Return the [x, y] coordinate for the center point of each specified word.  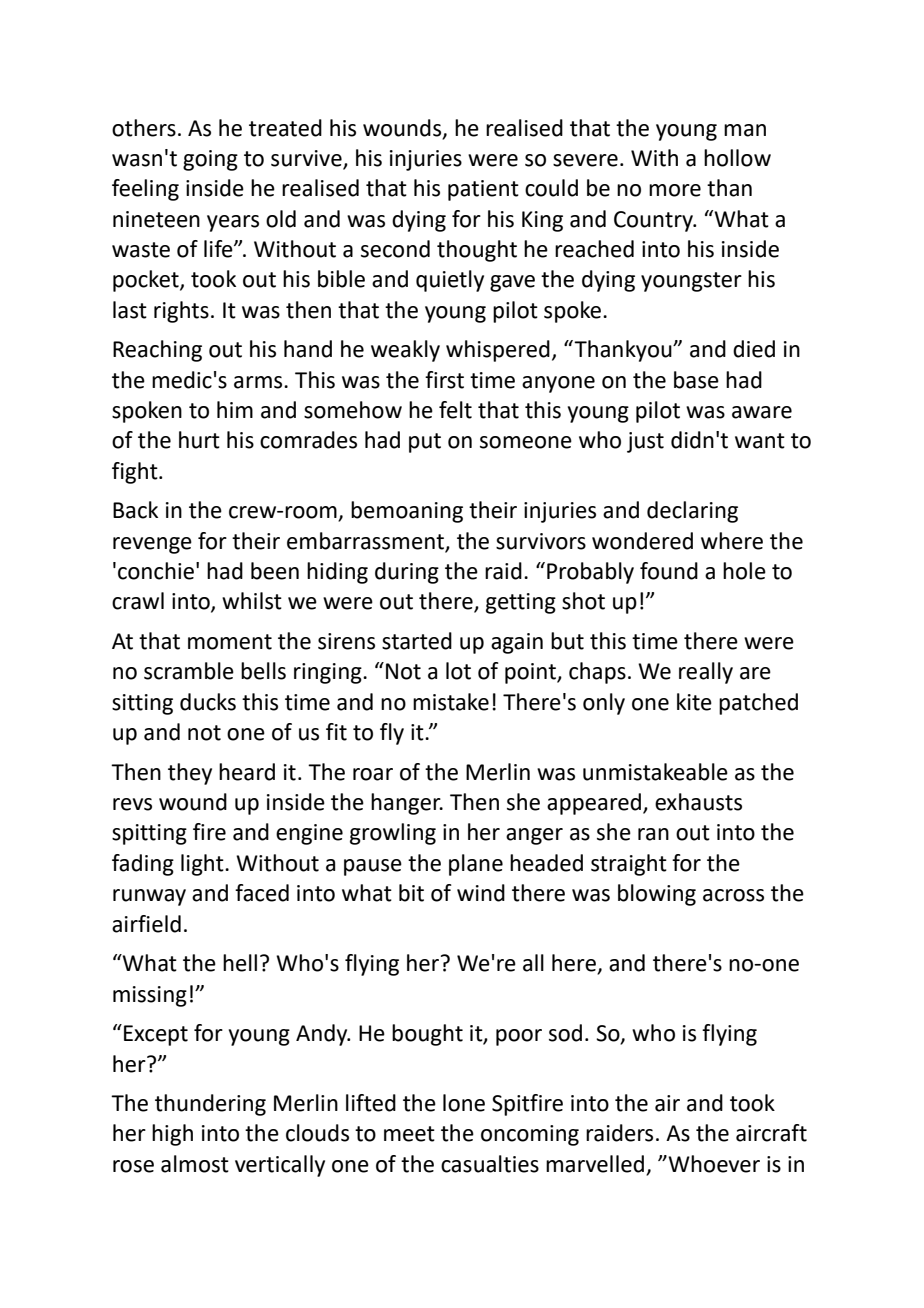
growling [393, 834]
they [190, 774]
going [210, 160]
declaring [692, 512]
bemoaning [407, 512]
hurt [199, 440]
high [172, 1135]
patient [483, 190]
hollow [737, 158]
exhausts [698, 802]
